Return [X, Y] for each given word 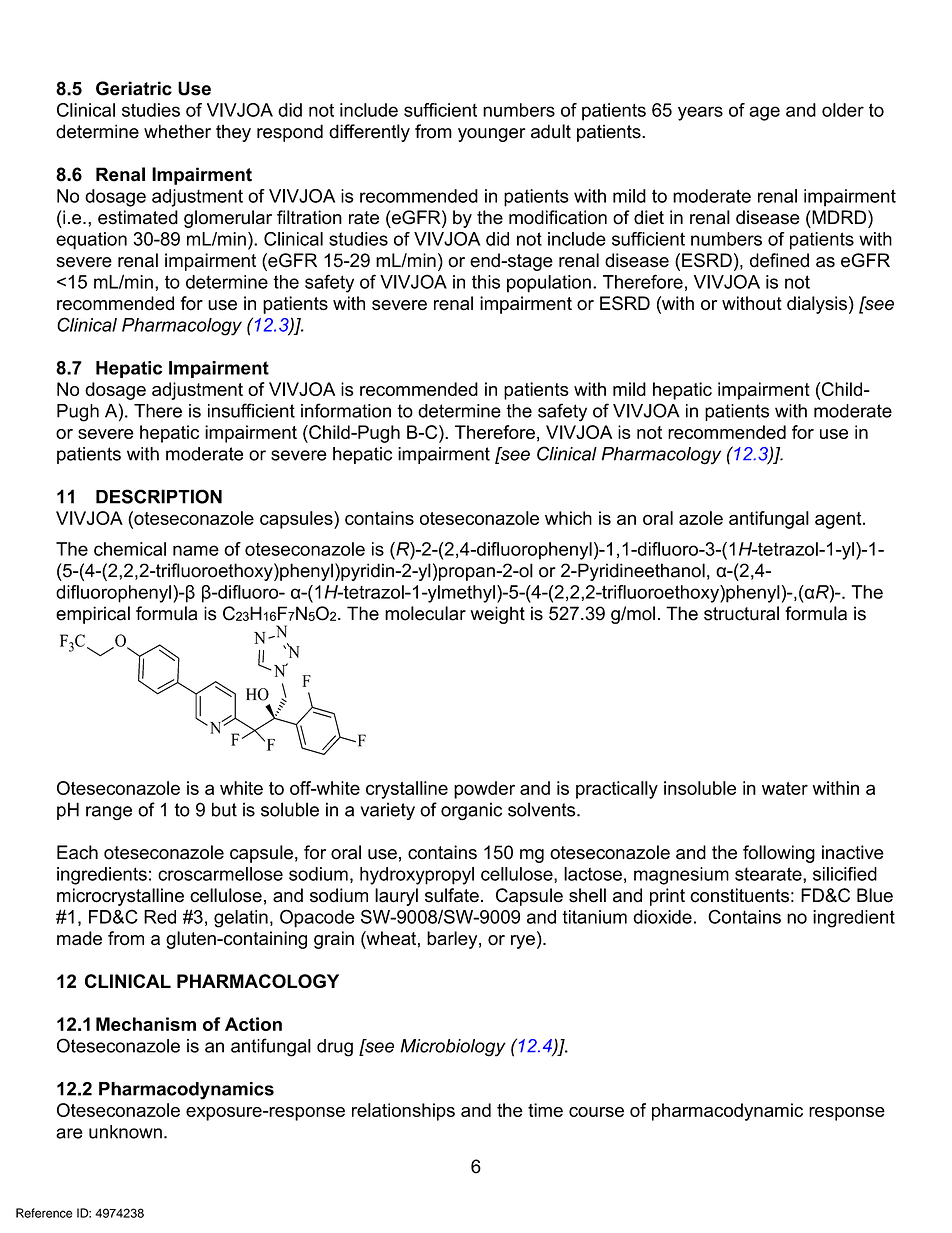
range [109, 813]
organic [471, 811]
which [568, 518]
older [843, 110]
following [779, 854]
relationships [403, 1112]
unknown [125, 1132]
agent [839, 520]
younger [491, 135]
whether [177, 131]
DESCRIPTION [159, 496]
